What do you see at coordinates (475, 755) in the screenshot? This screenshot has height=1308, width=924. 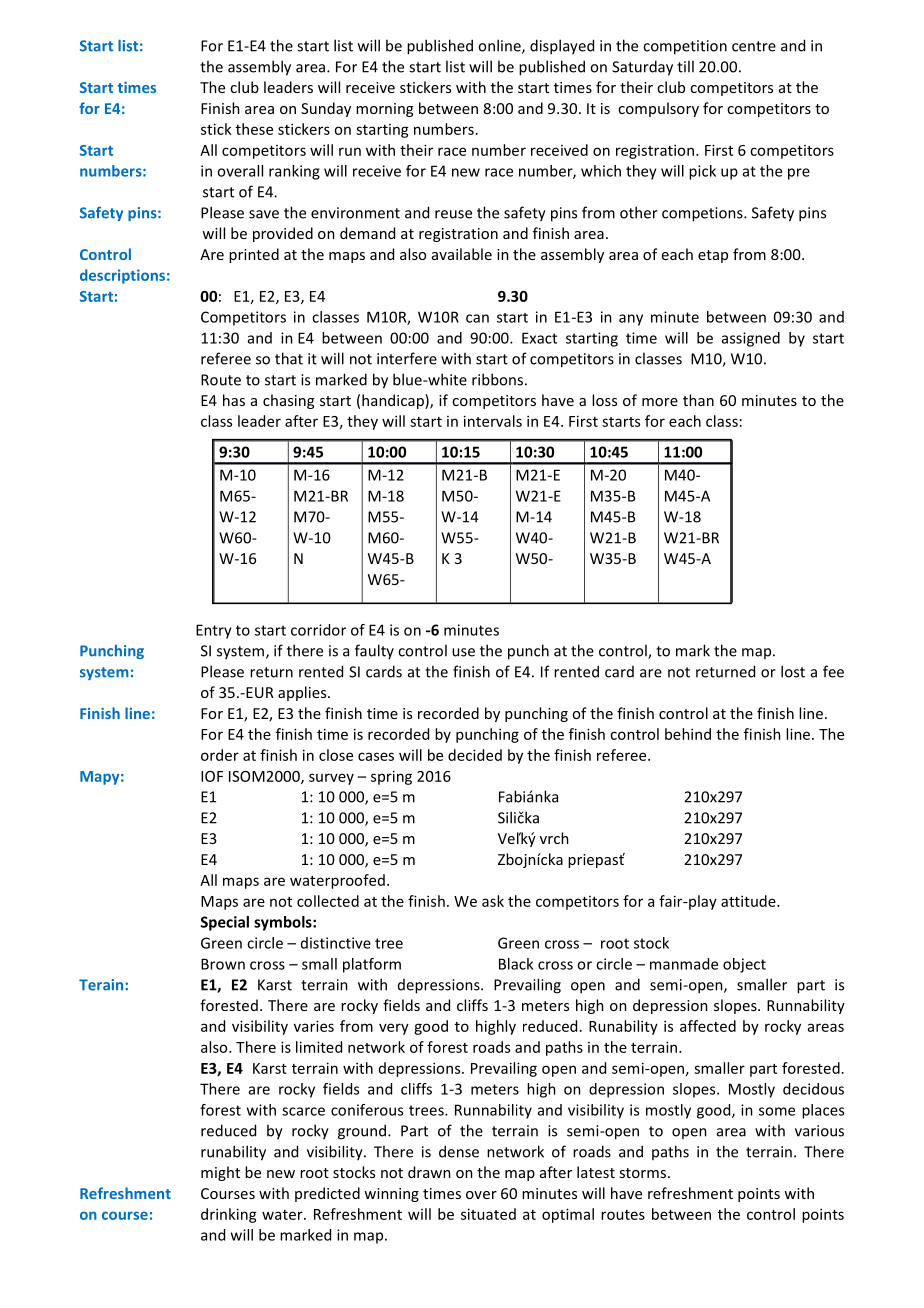 I see `decided` at bounding box center [475, 755].
